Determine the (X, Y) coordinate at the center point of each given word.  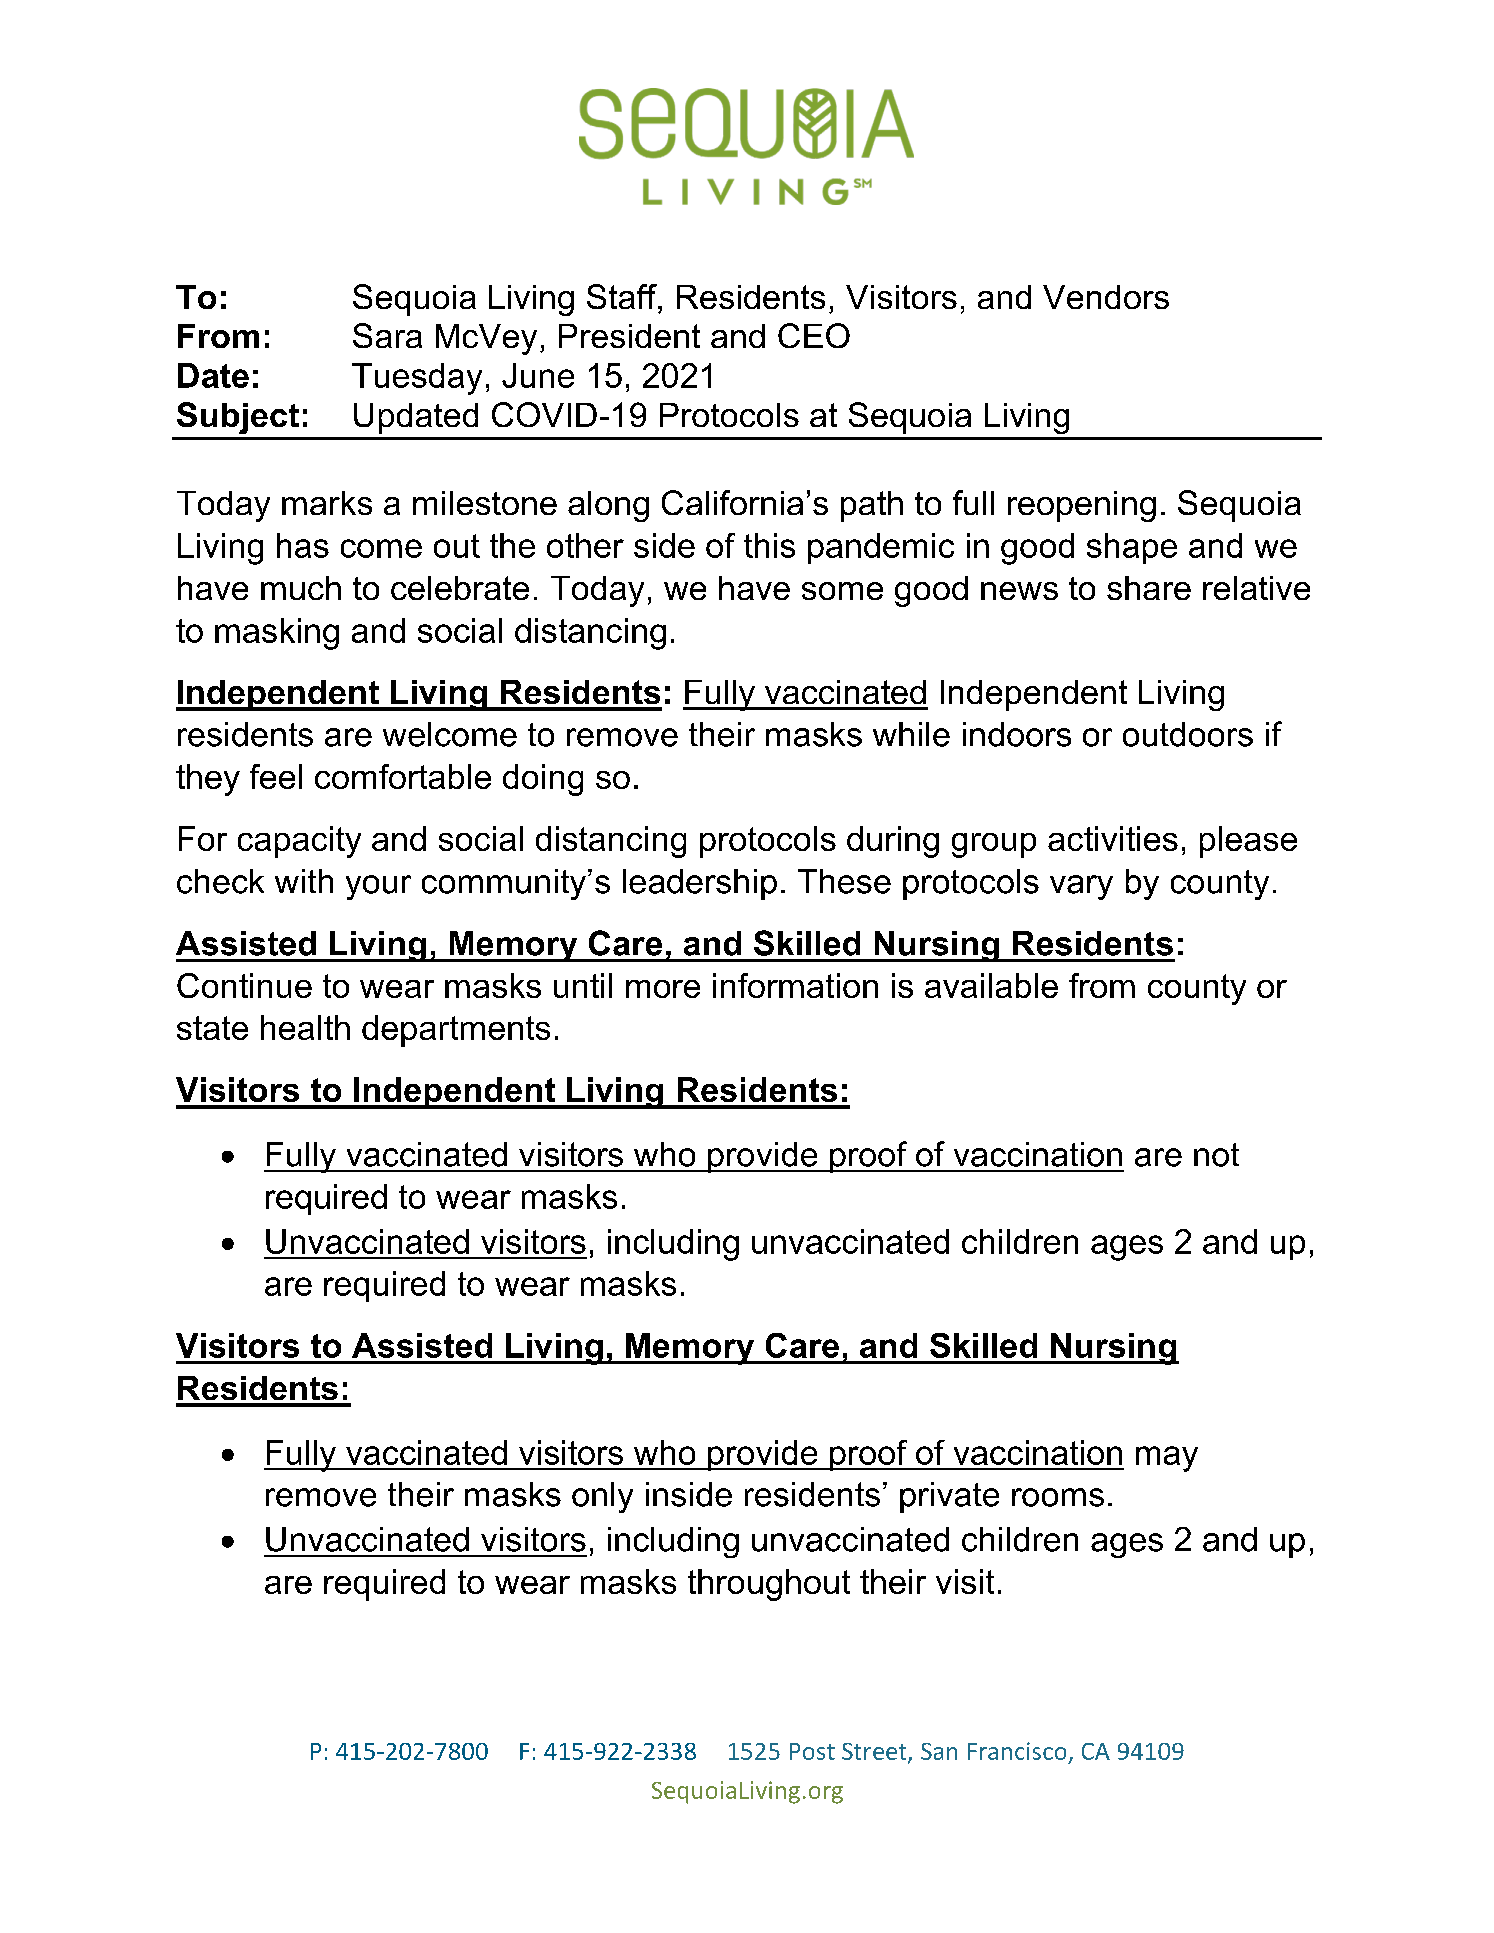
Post (812, 1751)
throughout (769, 1585)
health (305, 1027)
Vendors (1106, 297)
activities (1113, 838)
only (602, 1497)
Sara (387, 335)
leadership (700, 884)
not (1216, 1155)
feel (276, 776)
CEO (814, 335)
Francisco (1017, 1751)
